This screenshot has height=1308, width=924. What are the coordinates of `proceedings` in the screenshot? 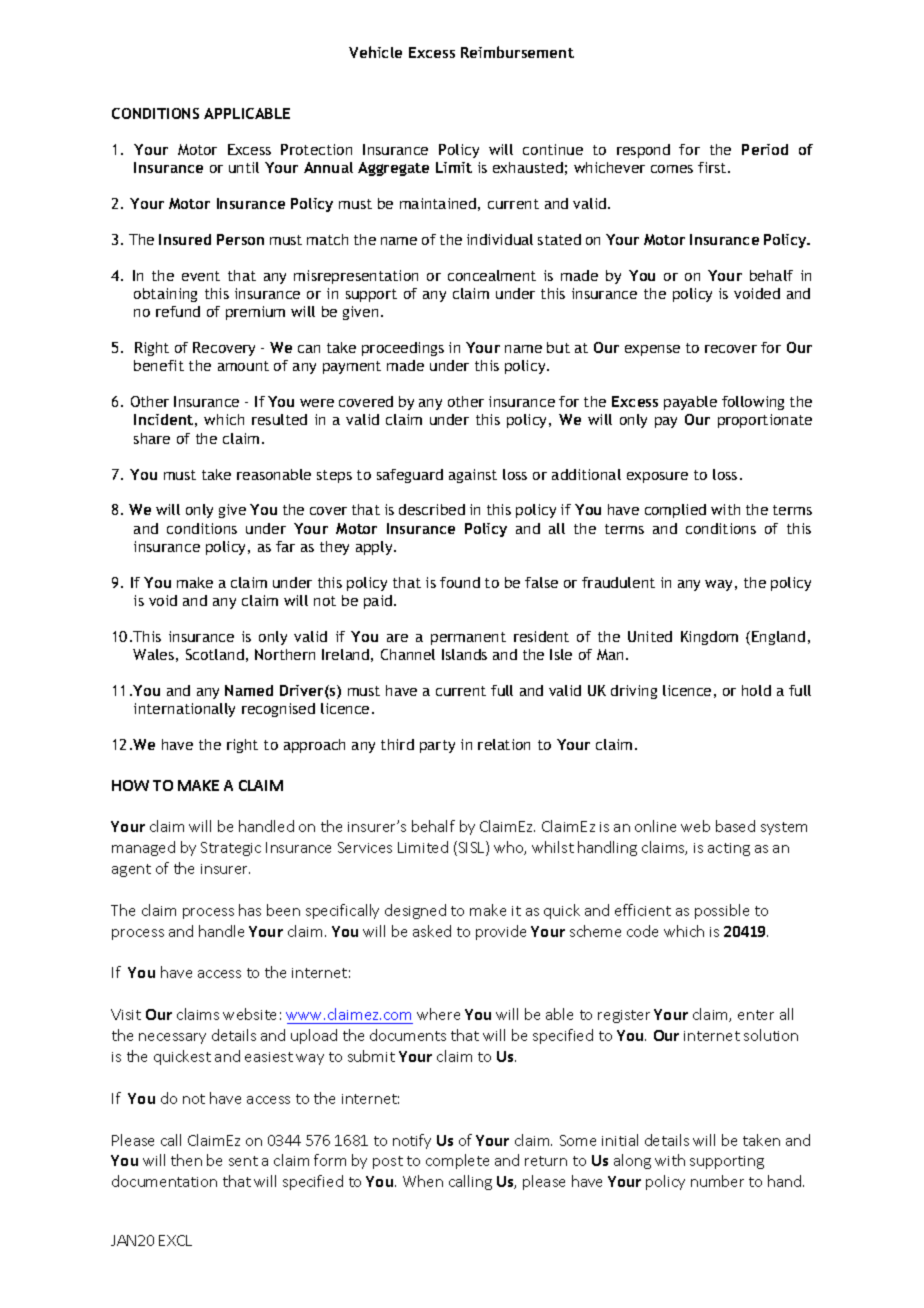 It's located at (403, 349).
